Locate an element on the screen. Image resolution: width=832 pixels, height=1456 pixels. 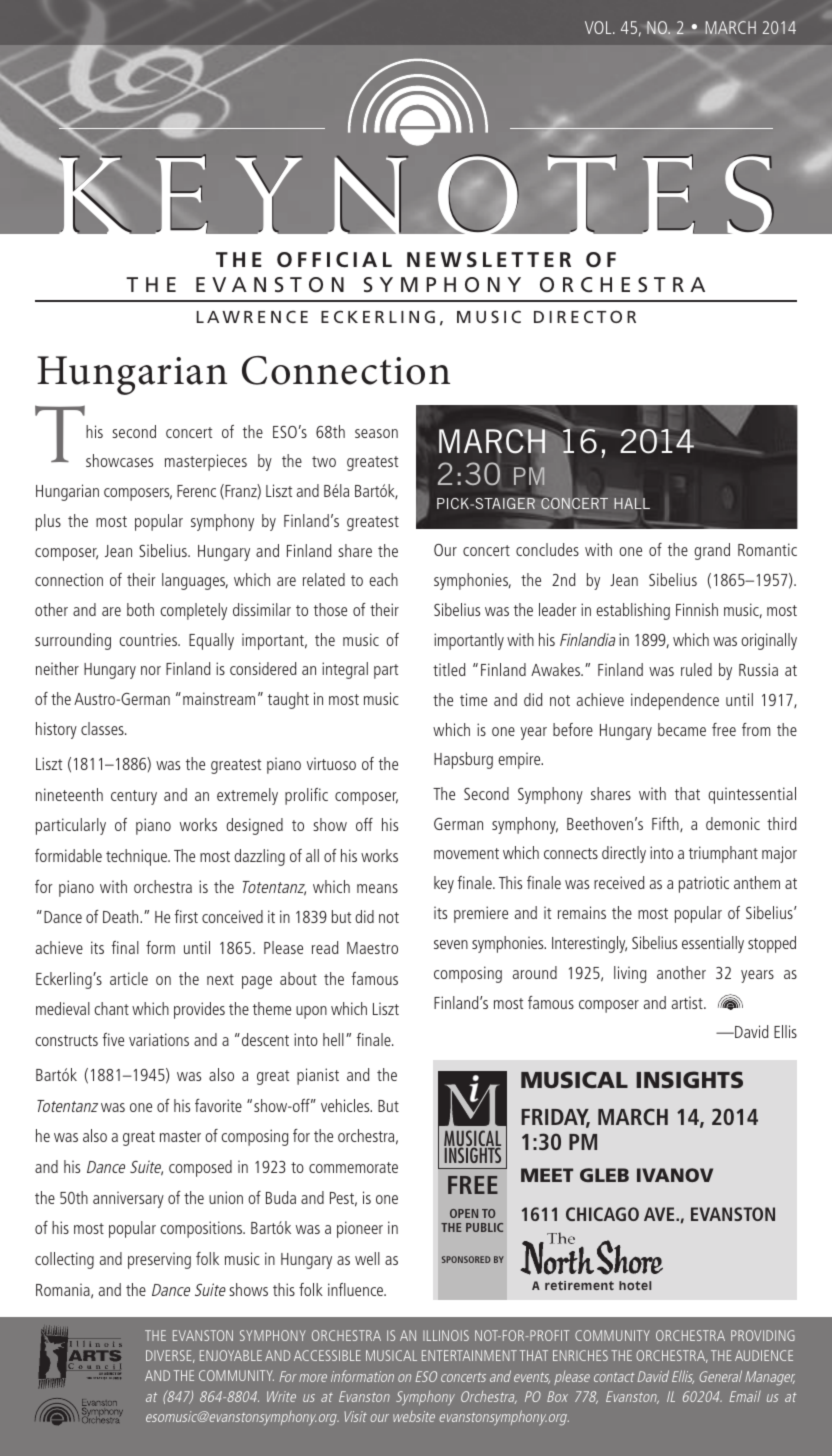
nor is located at coordinates (151, 670).
